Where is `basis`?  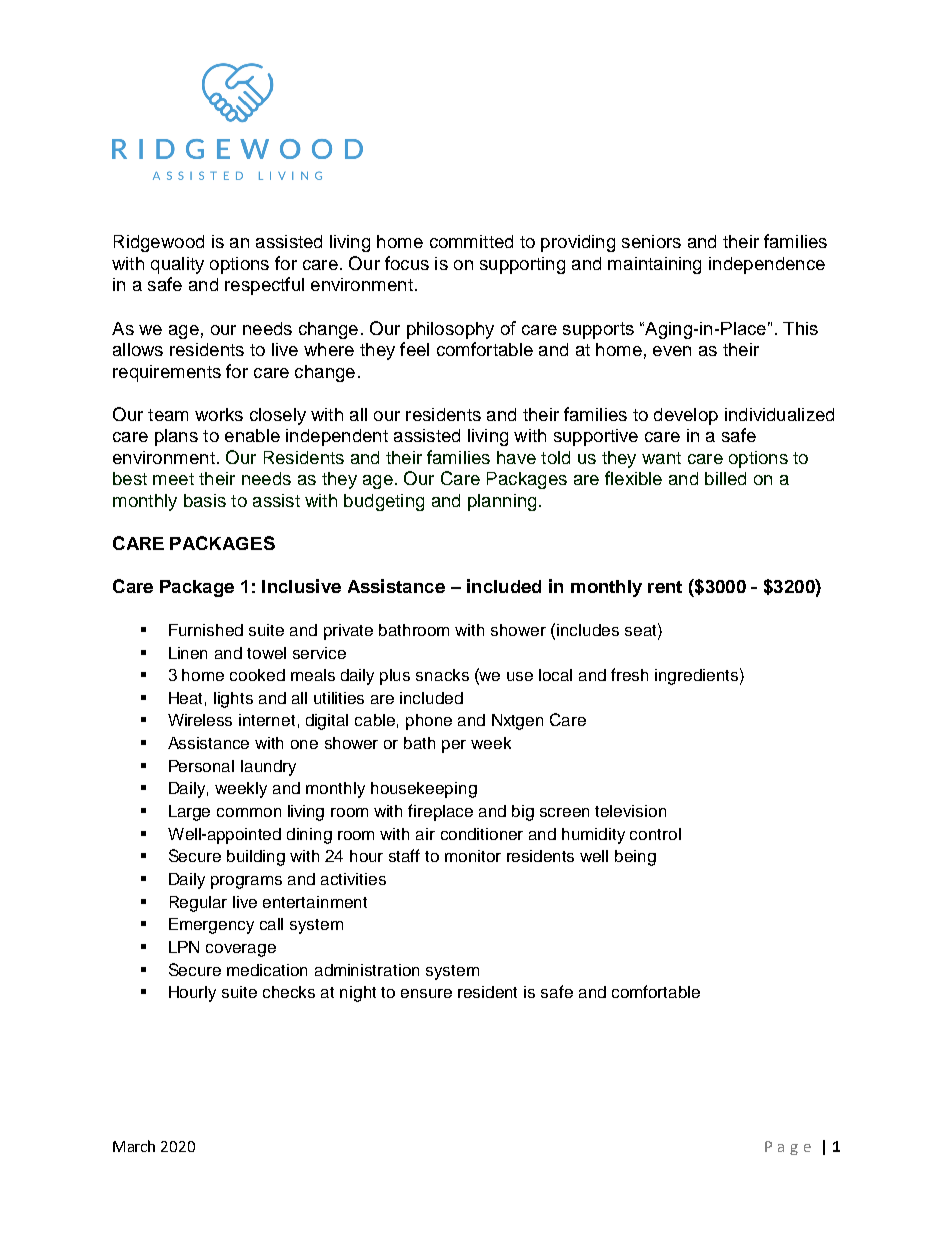
basis is located at coordinates (205, 500).
